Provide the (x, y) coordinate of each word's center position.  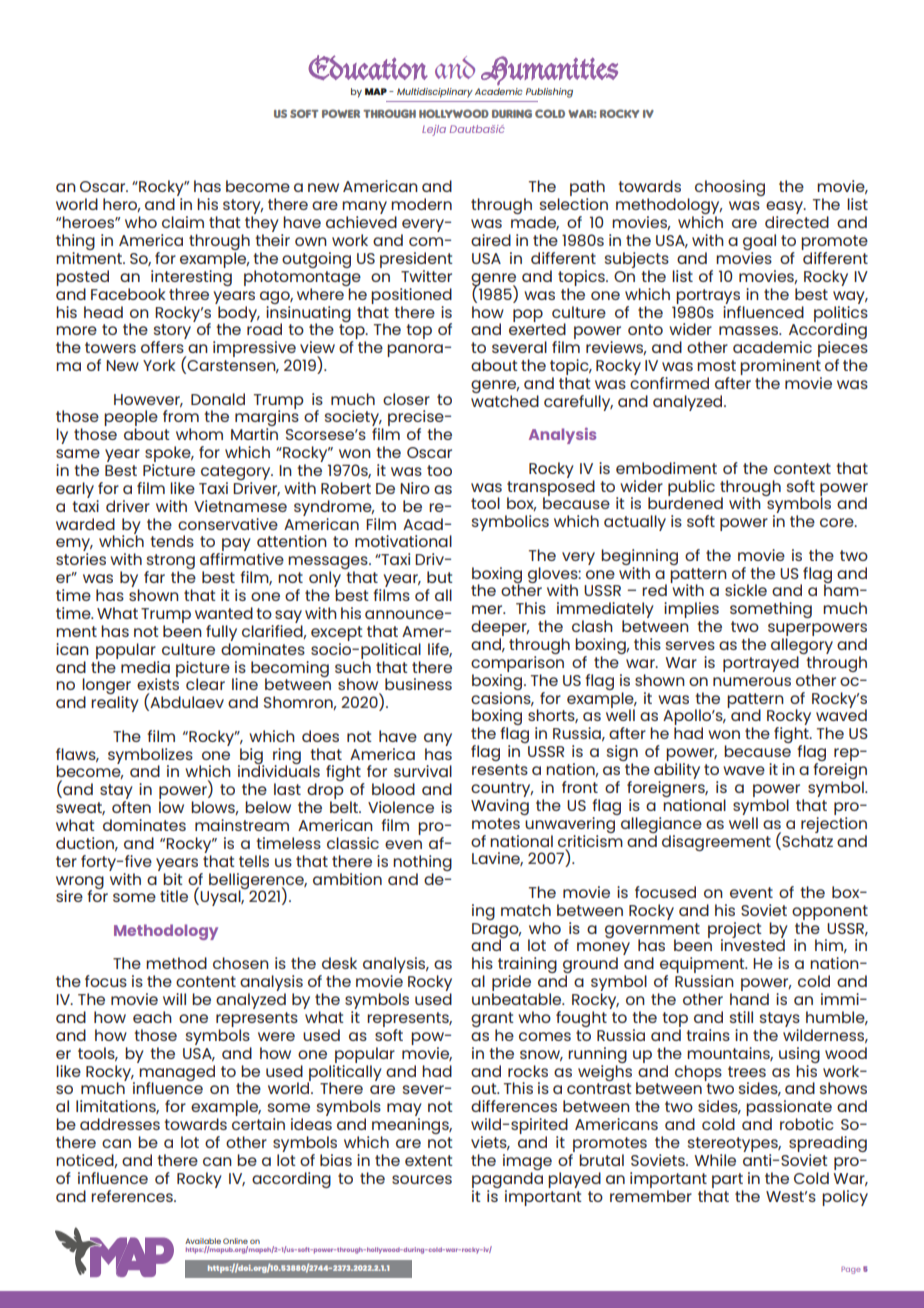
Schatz (806, 840)
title (174, 896)
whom (199, 434)
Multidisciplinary (435, 93)
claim (183, 222)
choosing (730, 188)
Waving (500, 807)
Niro (415, 488)
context (802, 468)
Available (203, 1242)
